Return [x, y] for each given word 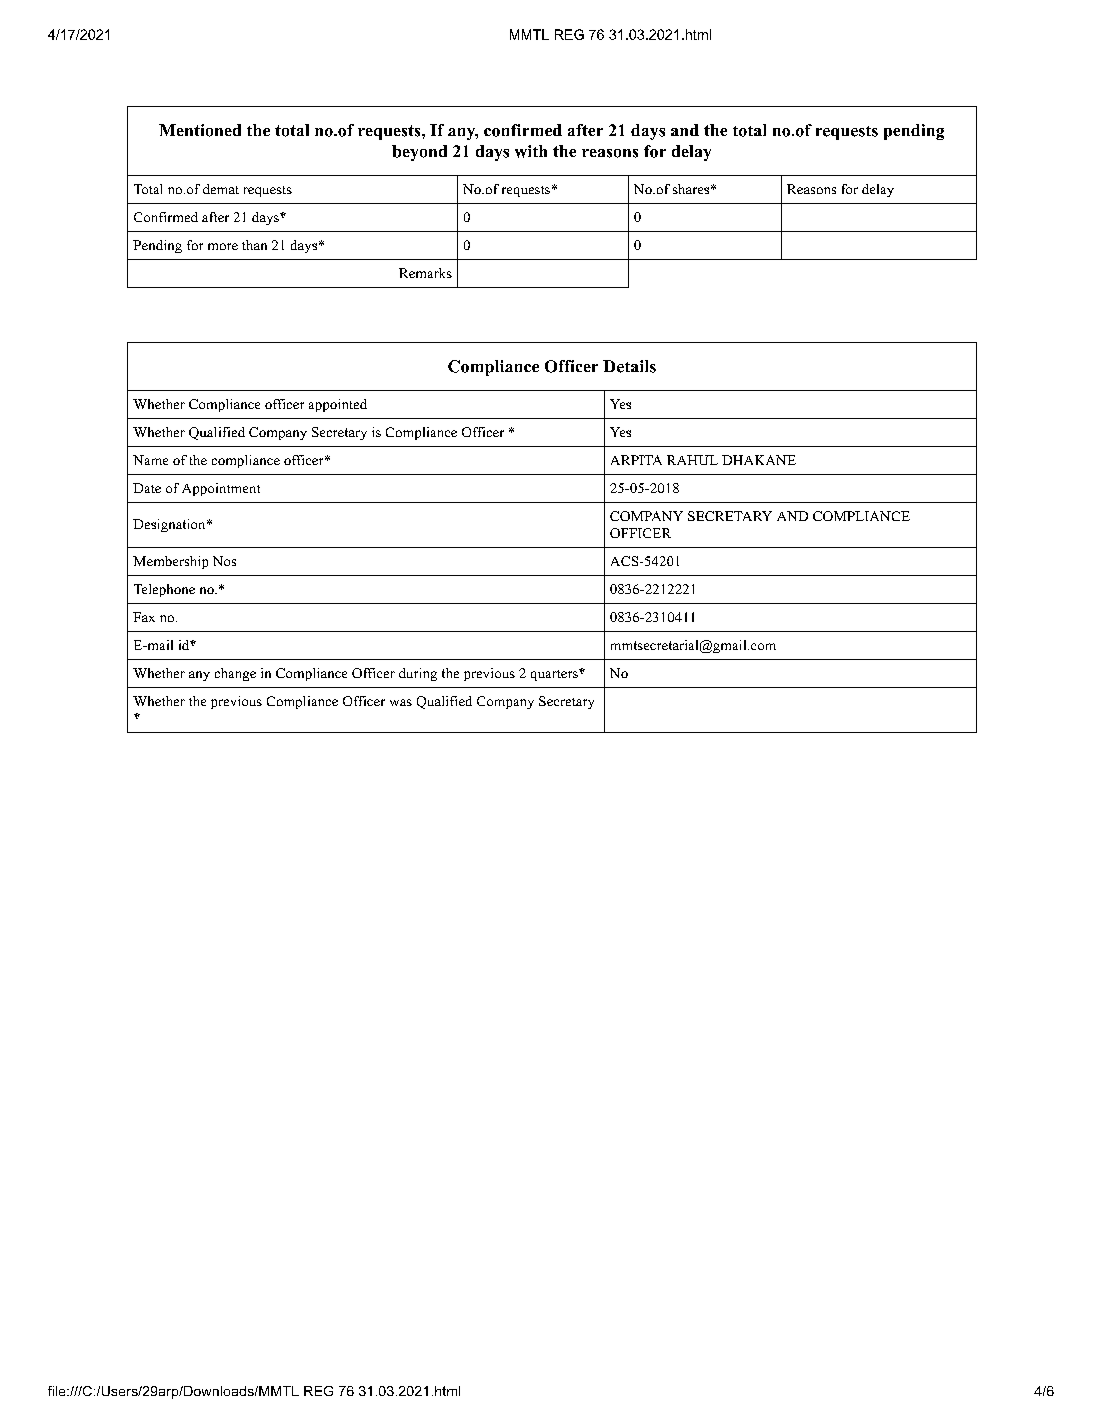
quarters [555, 675]
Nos [224, 561]
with [531, 151]
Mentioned [200, 130]
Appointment [221, 489]
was [401, 702]
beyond [419, 153]
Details [629, 366]
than [254, 245]
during [418, 674]
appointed [338, 405]
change [235, 674]
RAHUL [692, 460]
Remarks [425, 273]
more [223, 246]
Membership [170, 562]
